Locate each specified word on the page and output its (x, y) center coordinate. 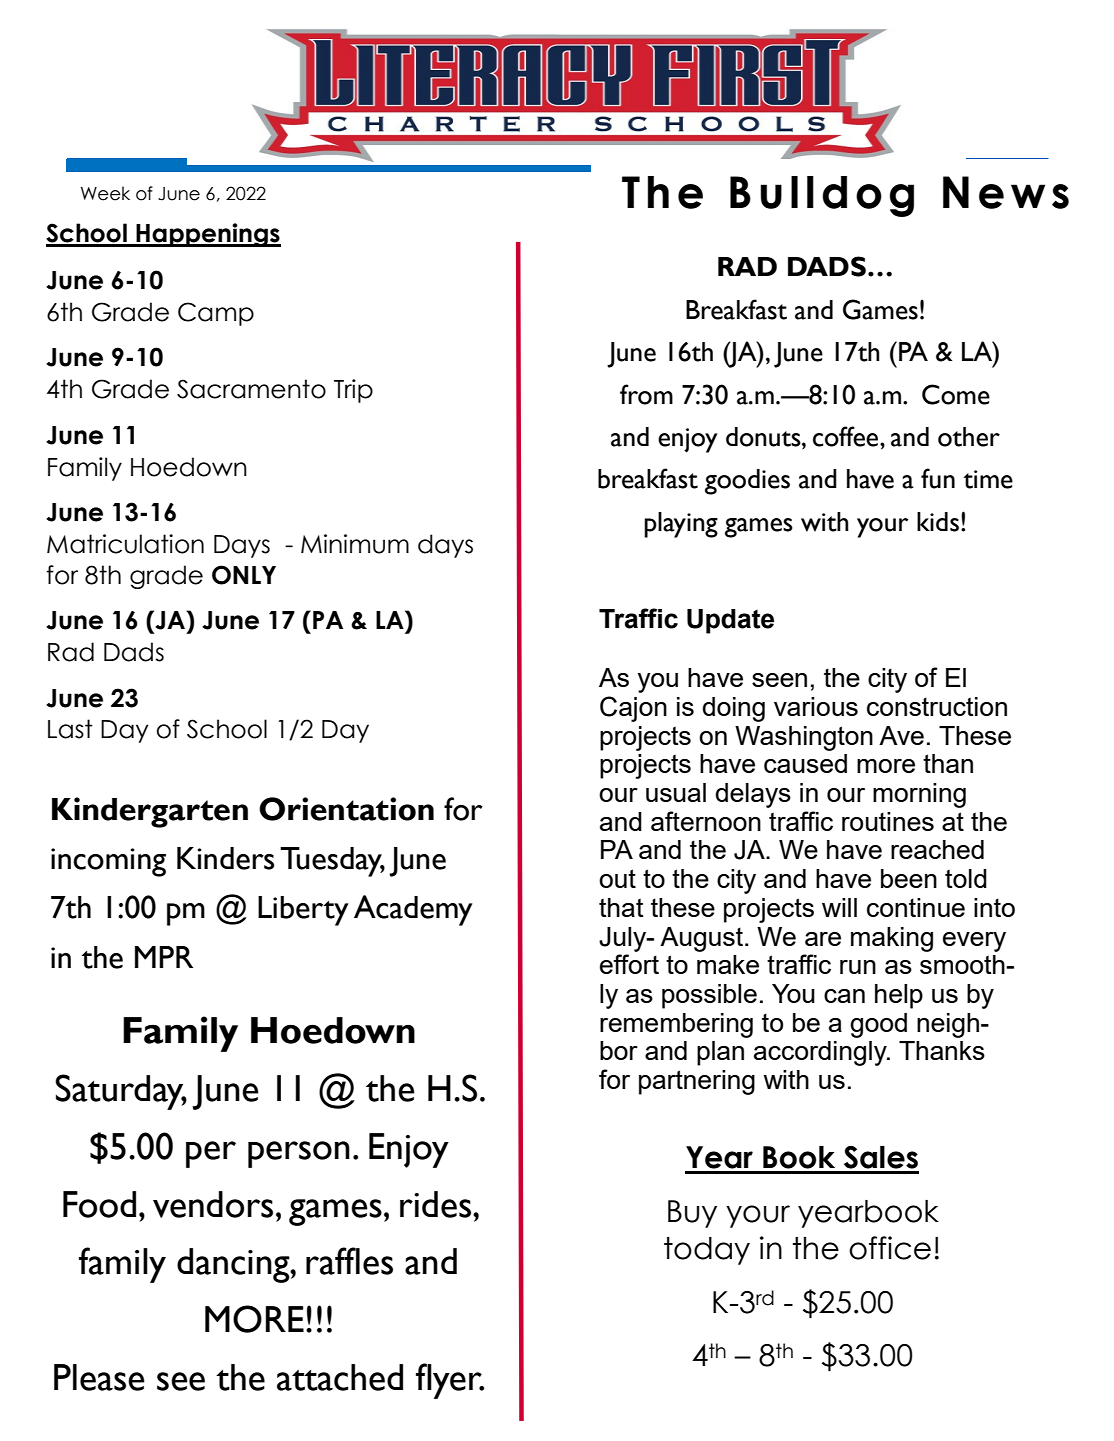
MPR (164, 957)
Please (99, 1377)
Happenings (208, 235)
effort (629, 964)
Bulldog (822, 196)
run (858, 967)
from (646, 394)
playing (681, 525)
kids (938, 522)
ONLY (244, 575)
